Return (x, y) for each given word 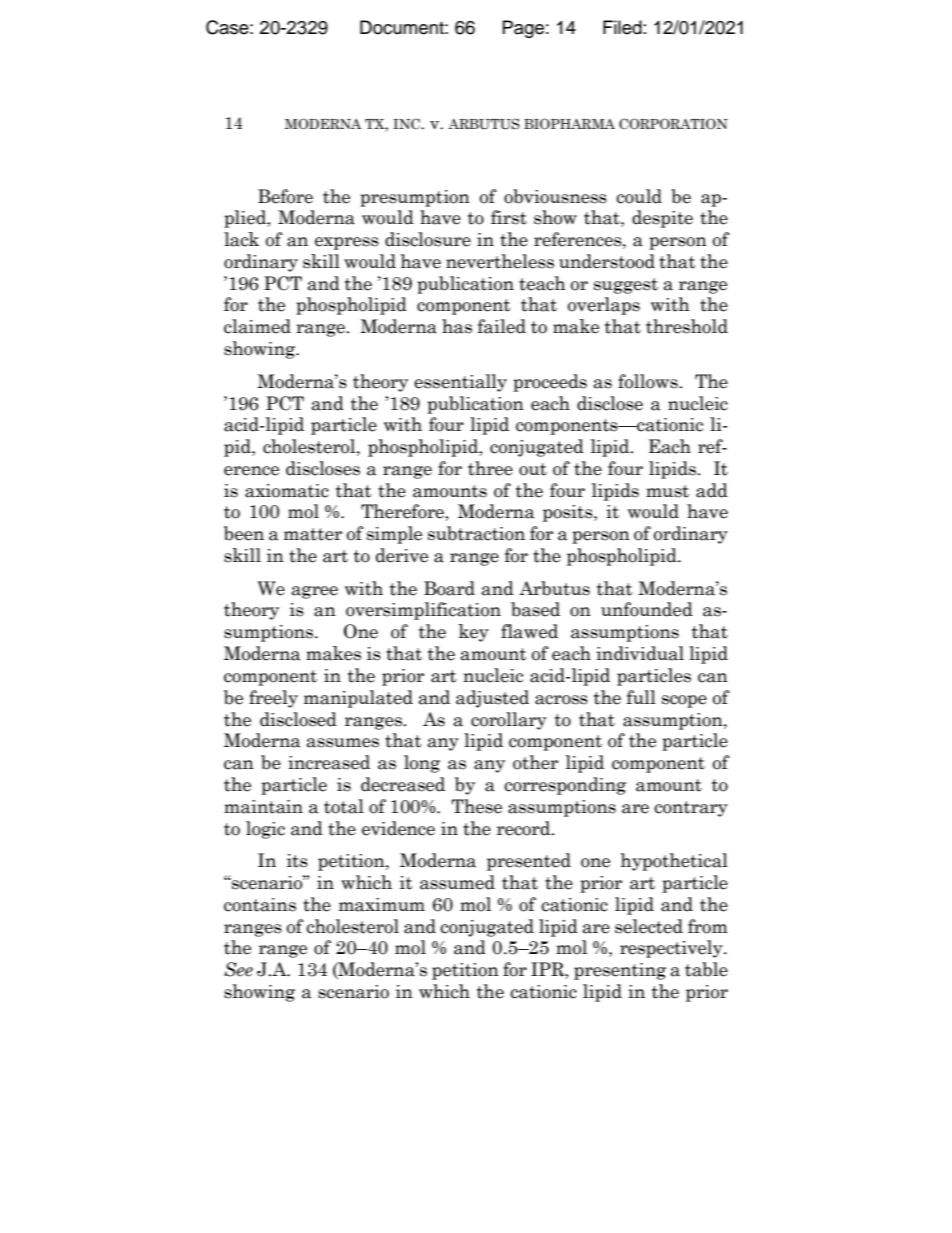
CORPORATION (673, 124)
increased (329, 762)
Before (285, 196)
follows (649, 381)
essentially (460, 383)
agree (315, 592)
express (347, 243)
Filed (622, 27)
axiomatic (287, 491)
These (476, 806)
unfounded (647, 609)
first (509, 217)
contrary (691, 809)
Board (449, 588)
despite (662, 219)
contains (260, 905)
